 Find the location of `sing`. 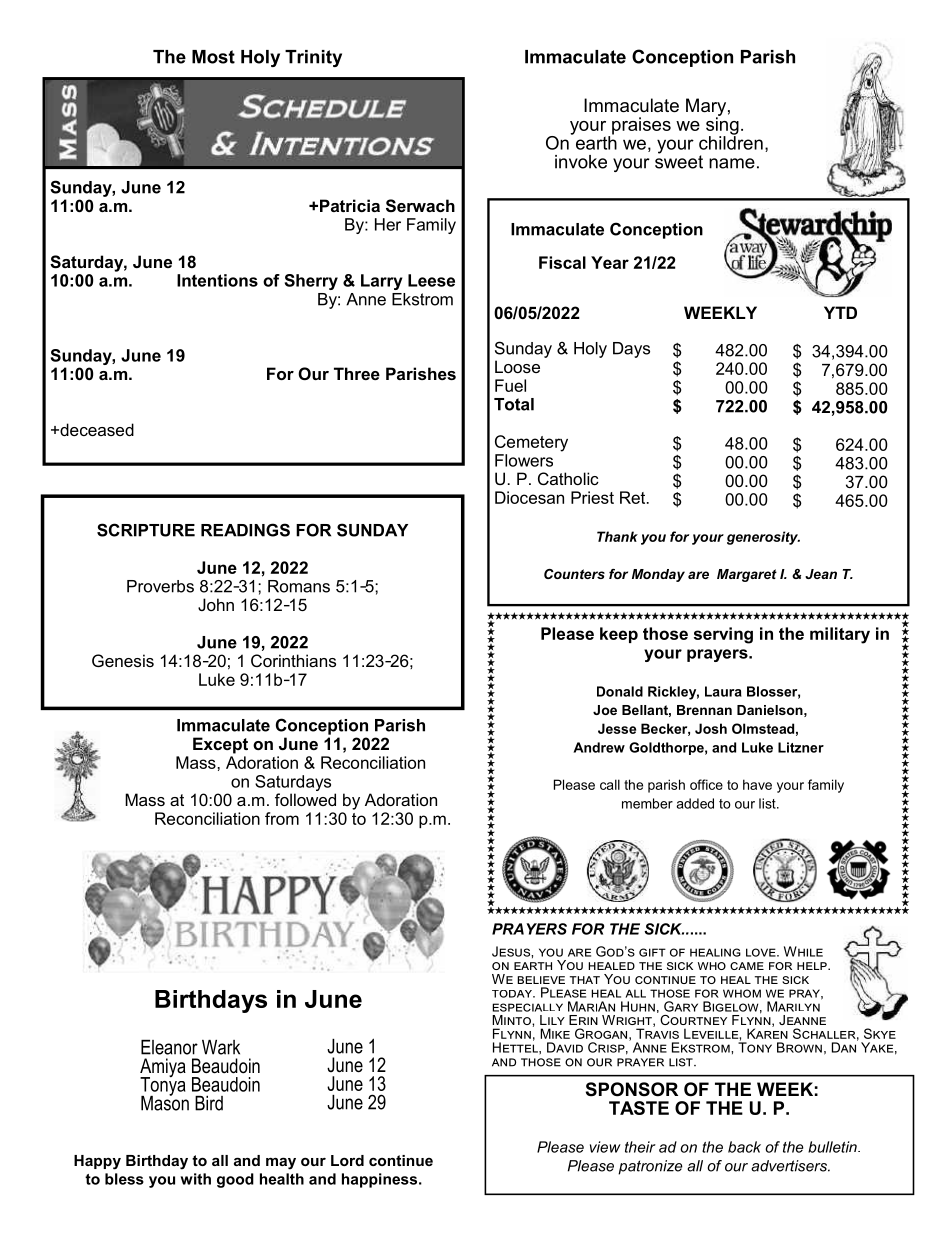

sing is located at coordinates (722, 126).
